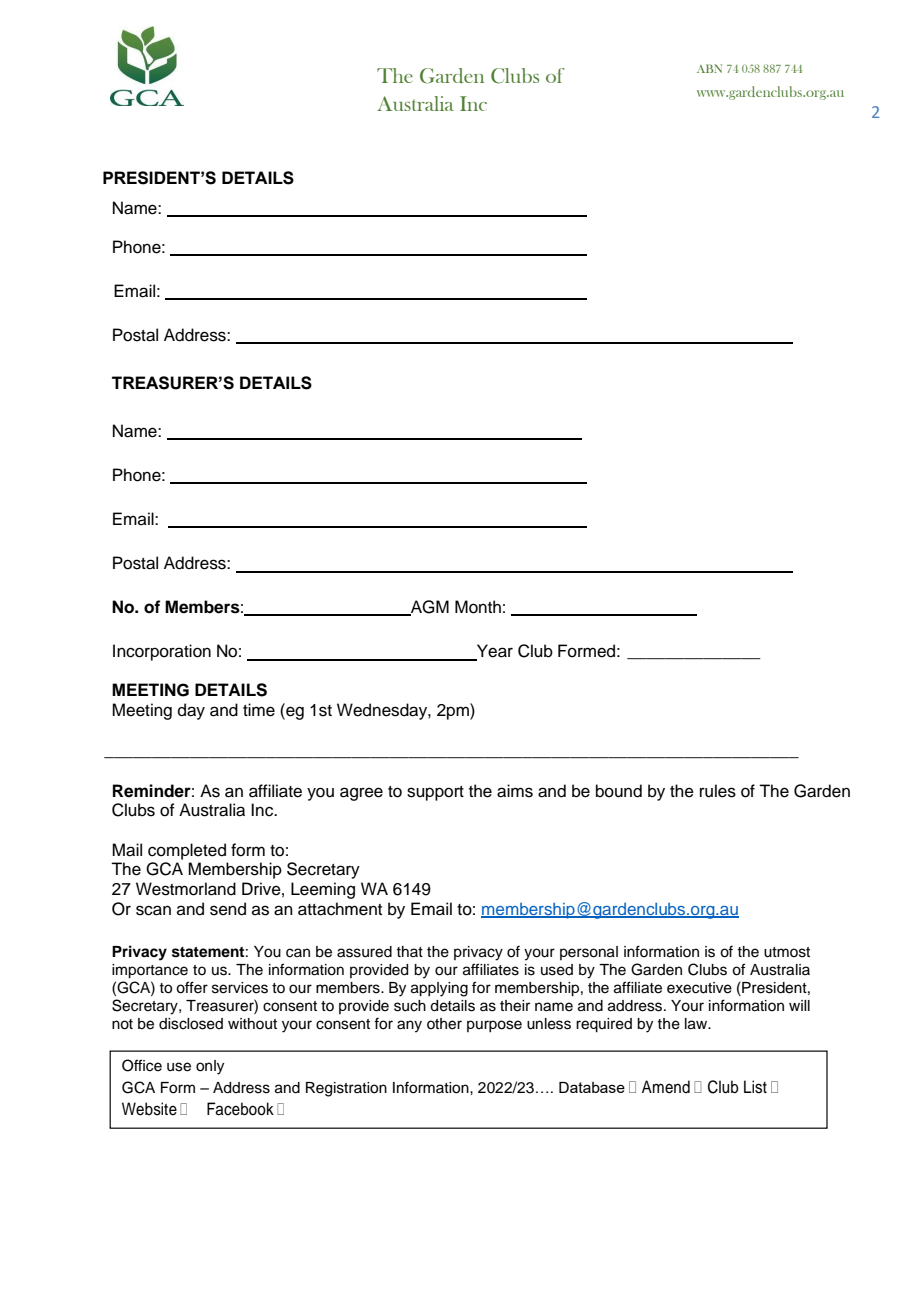 This page has width=924, height=1309. Describe the element at coordinates (210, 1067) in the page. I see `only` at that location.
